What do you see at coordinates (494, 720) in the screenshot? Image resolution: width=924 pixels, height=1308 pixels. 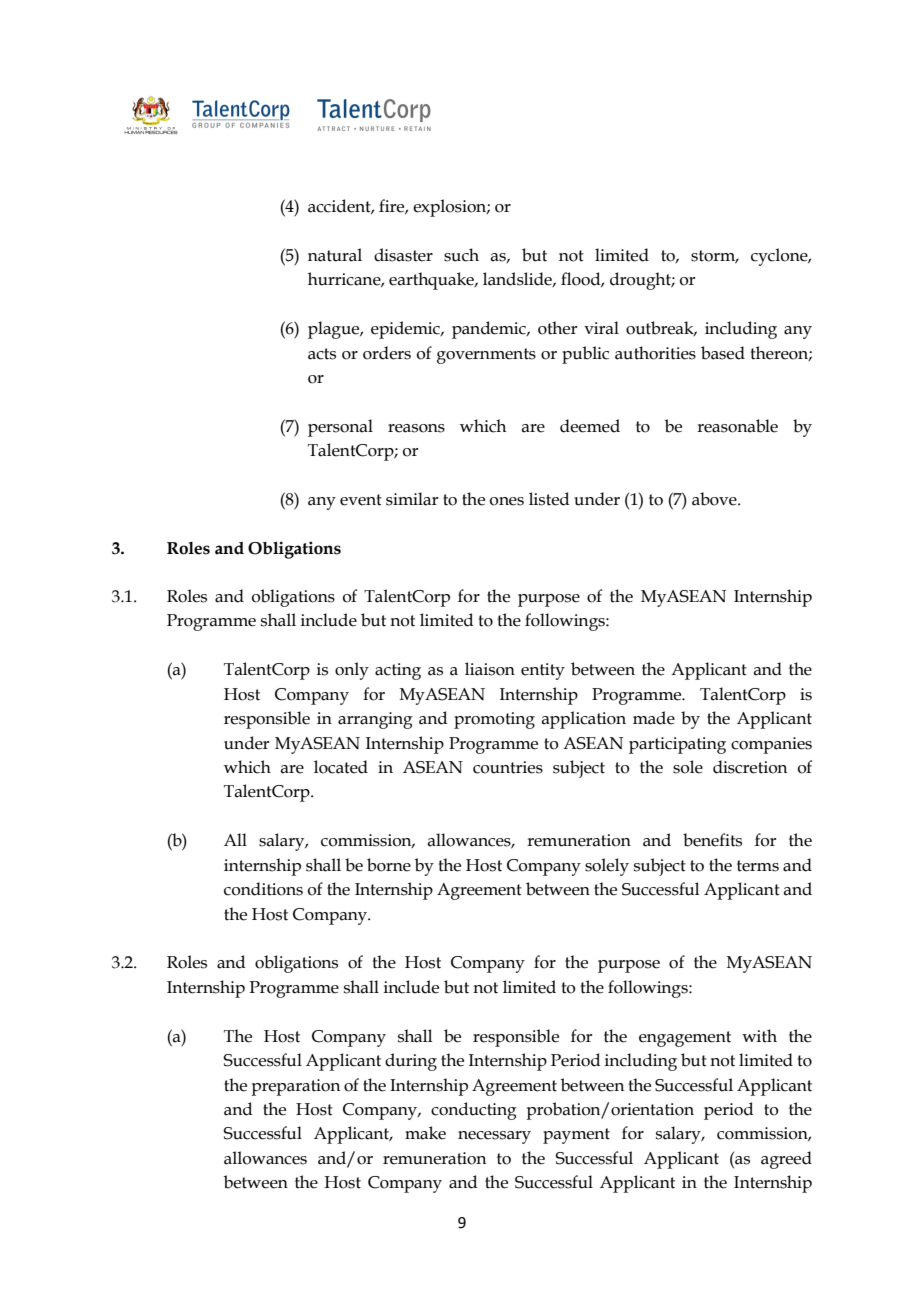 I see `promoting` at bounding box center [494, 720].
